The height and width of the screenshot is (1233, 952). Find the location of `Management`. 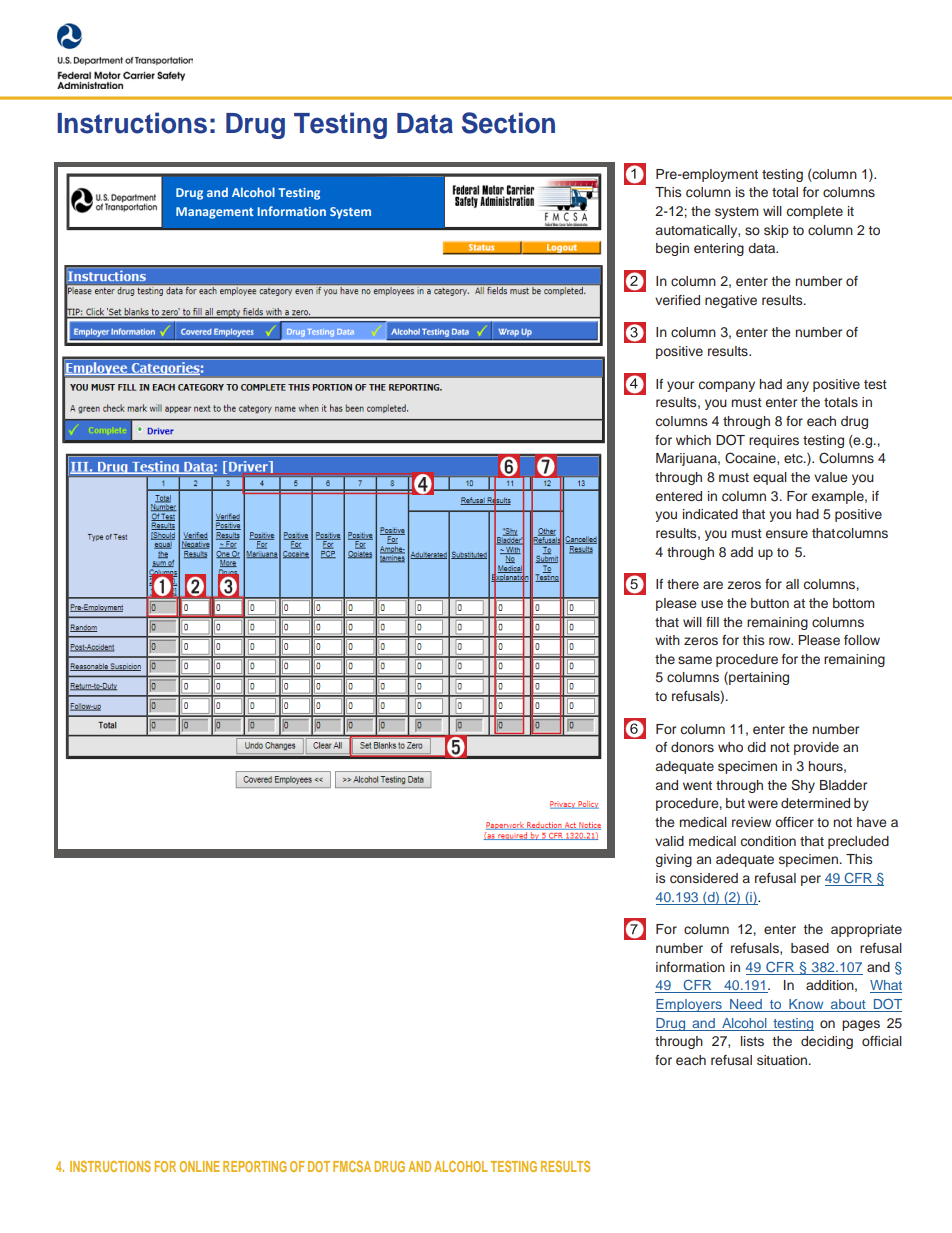

Management is located at coordinates (214, 213).
